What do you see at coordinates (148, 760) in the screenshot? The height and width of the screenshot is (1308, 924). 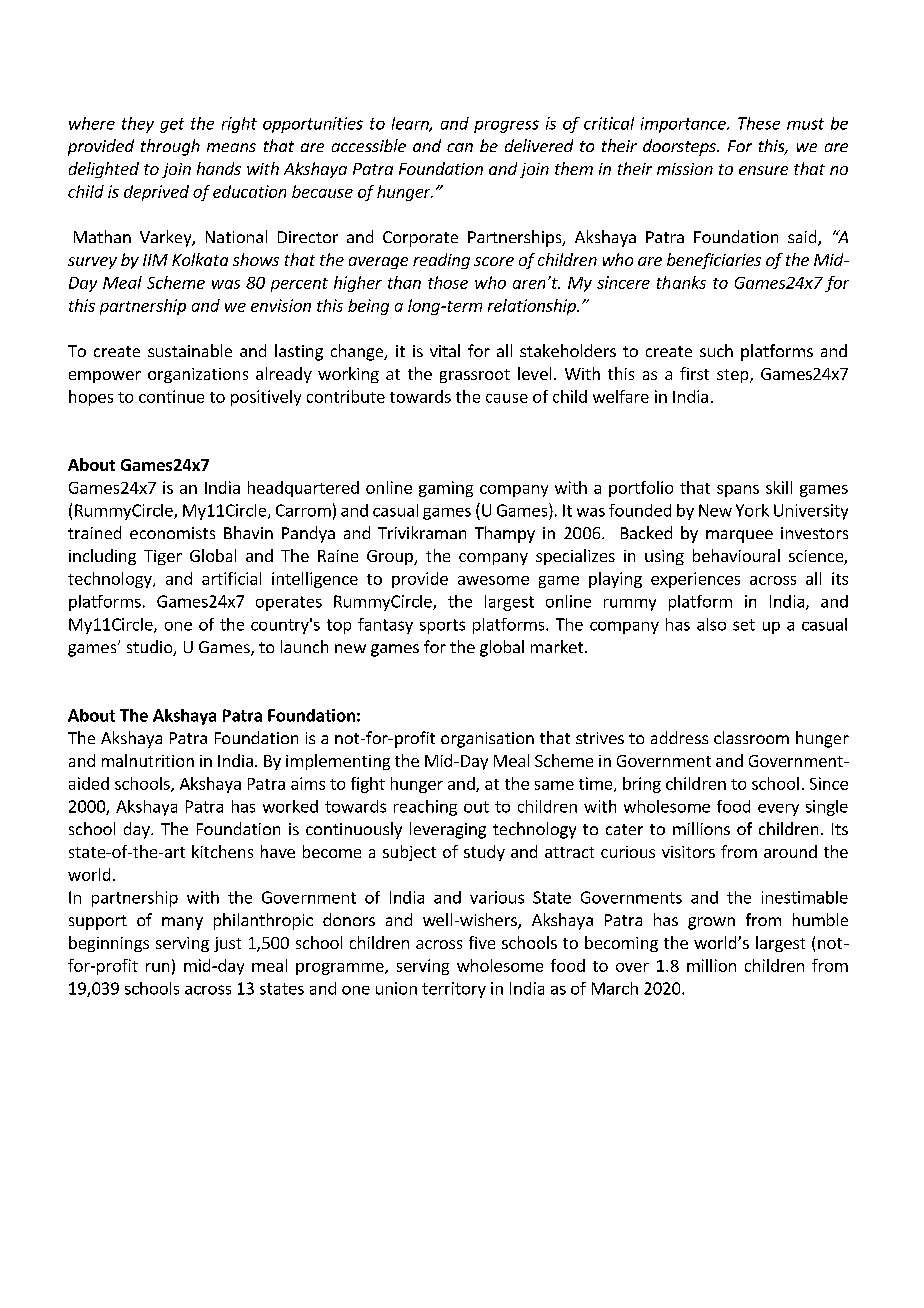 I see `malnutrition` at bounding box center [148, 760].
